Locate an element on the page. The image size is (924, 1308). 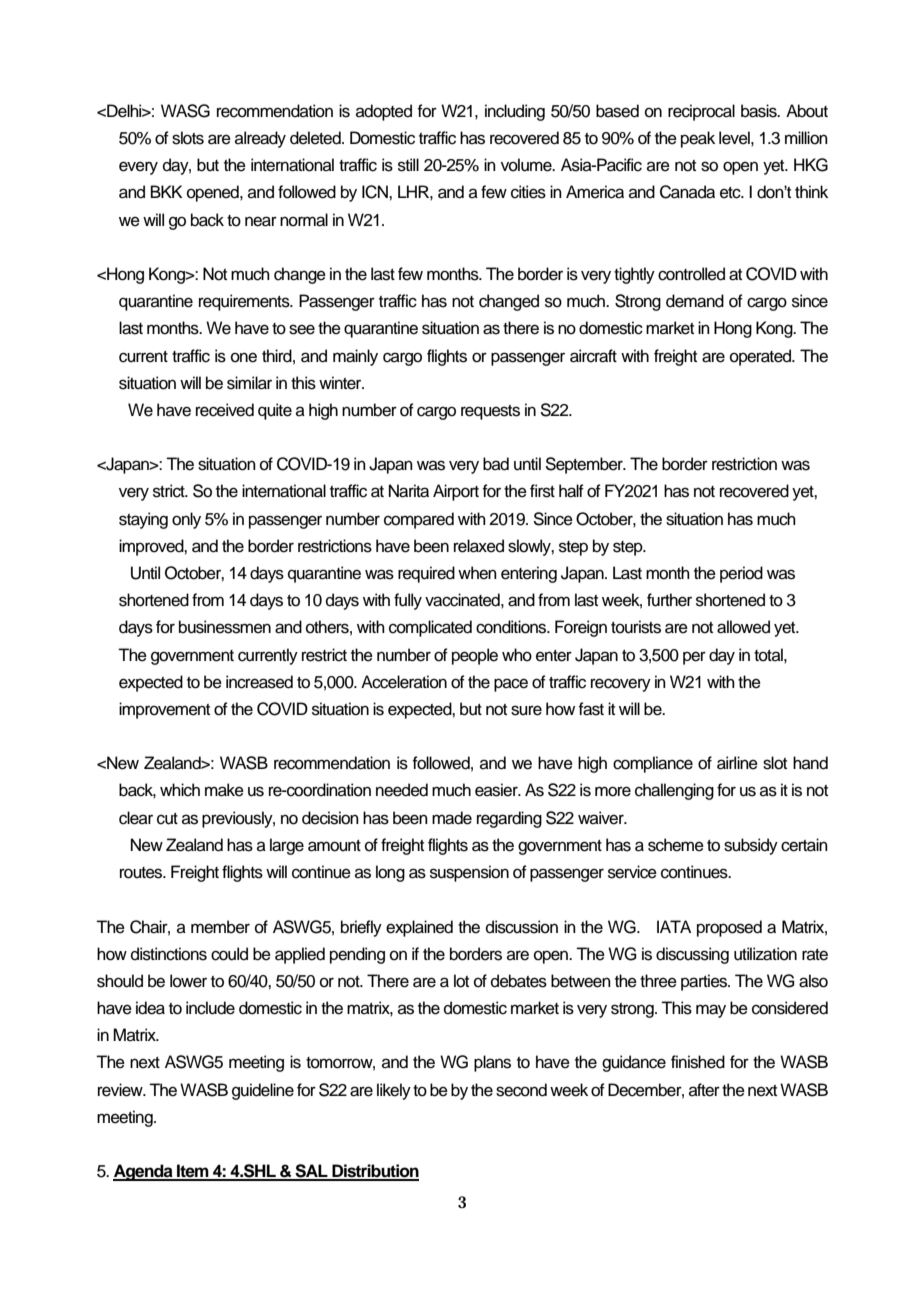
demand is located at coordinates (695, 301).
